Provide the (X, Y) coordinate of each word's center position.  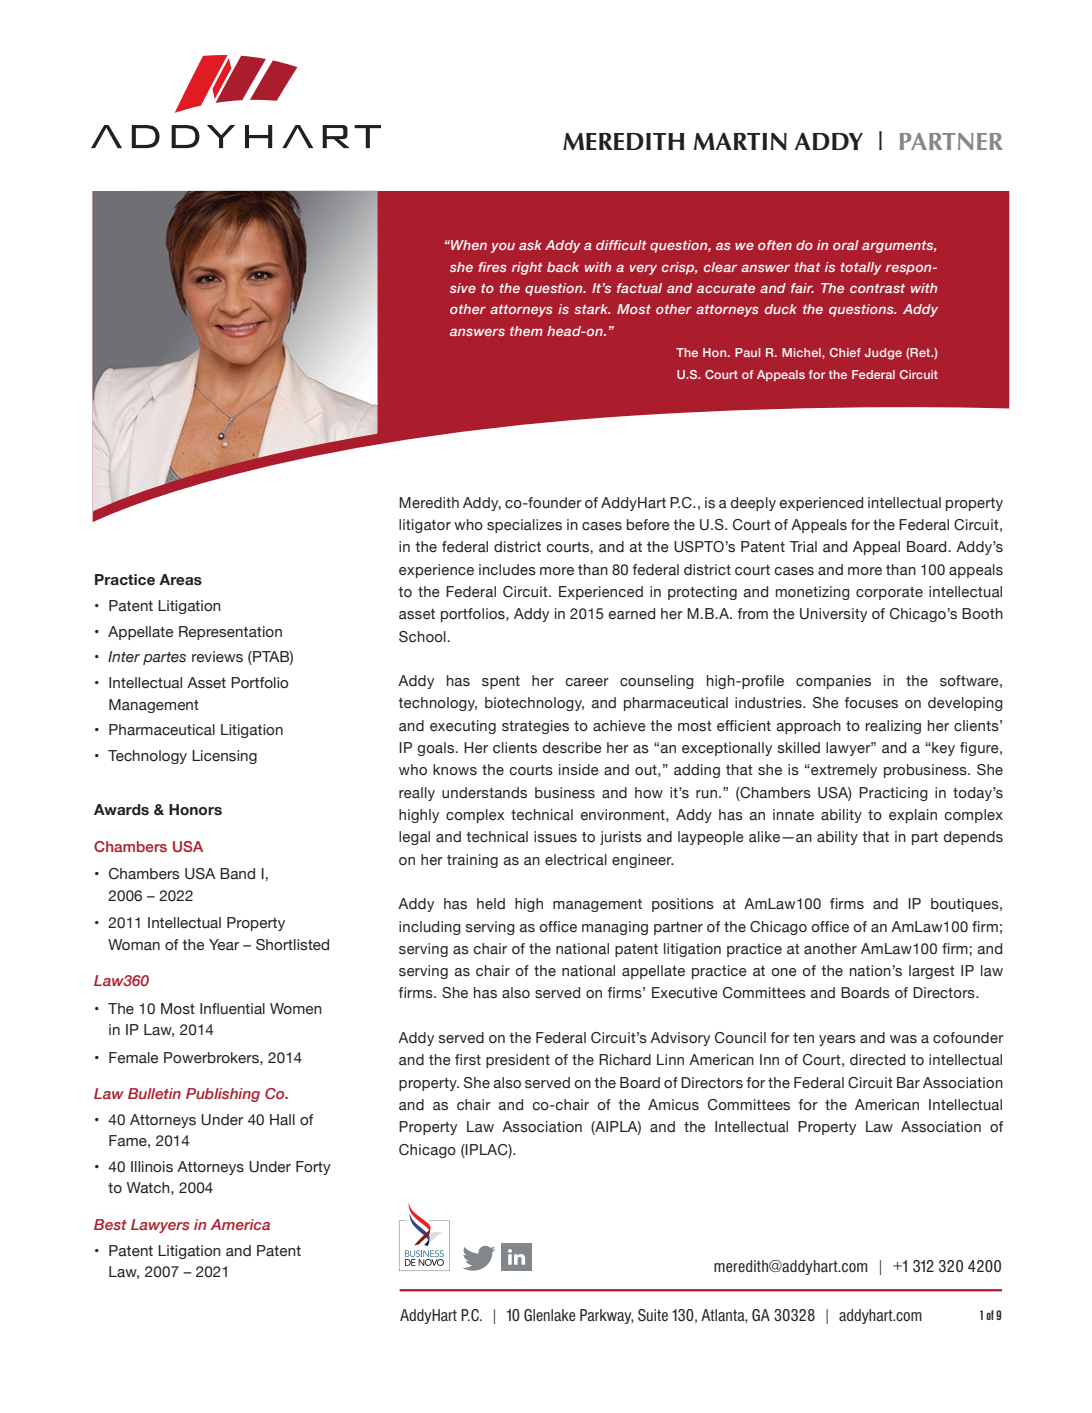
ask (530, 245)
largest (932, 972)
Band (237, 874)
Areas (180, 580)
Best (110, 1224)
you (503, 247)
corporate (889, 593)
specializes (524, 526)
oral (846, 245)
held (491, 904)
